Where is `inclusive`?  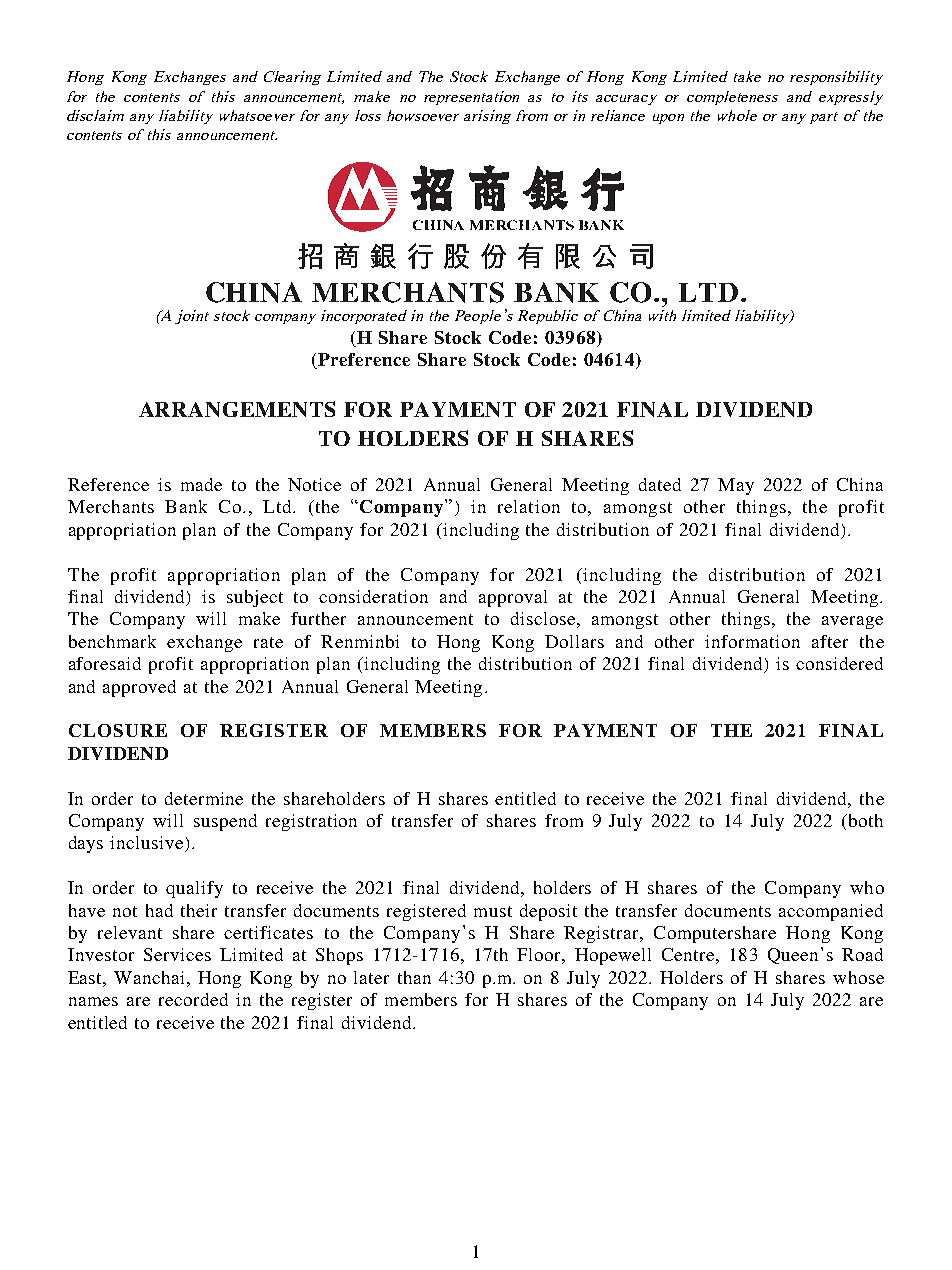 inclusive is located at coordinates (148, 844).
